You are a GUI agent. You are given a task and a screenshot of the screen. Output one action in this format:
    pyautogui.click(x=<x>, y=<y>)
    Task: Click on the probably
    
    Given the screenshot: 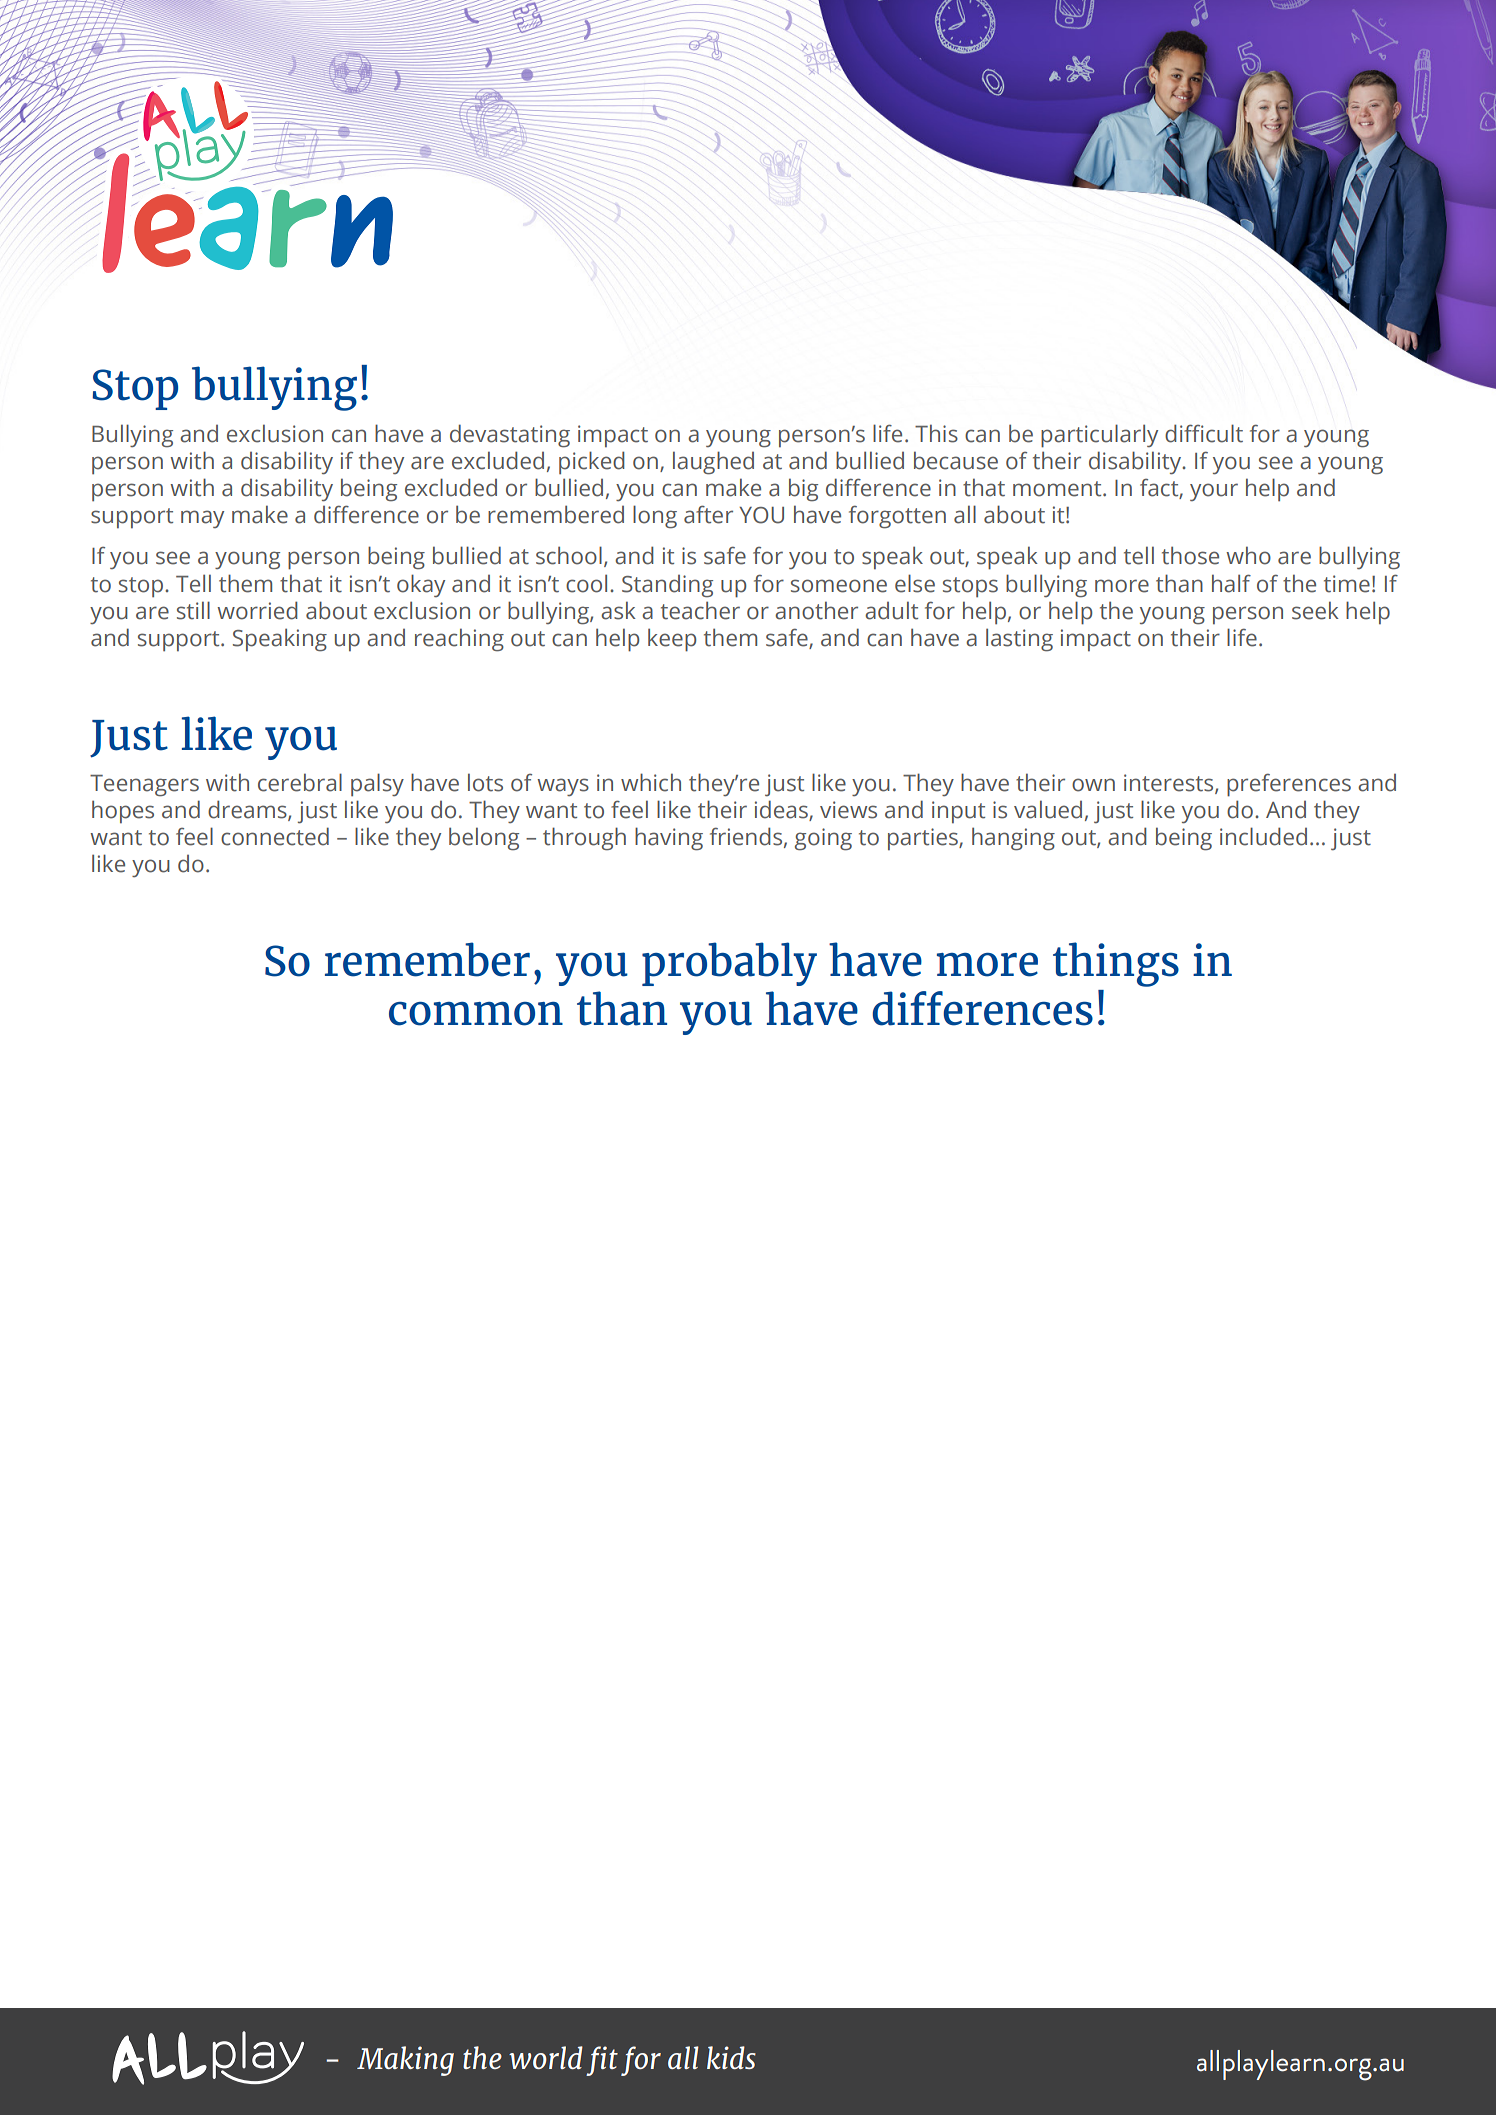 What is the action you would take?
    pyautogui.click(x=729, y=964)
